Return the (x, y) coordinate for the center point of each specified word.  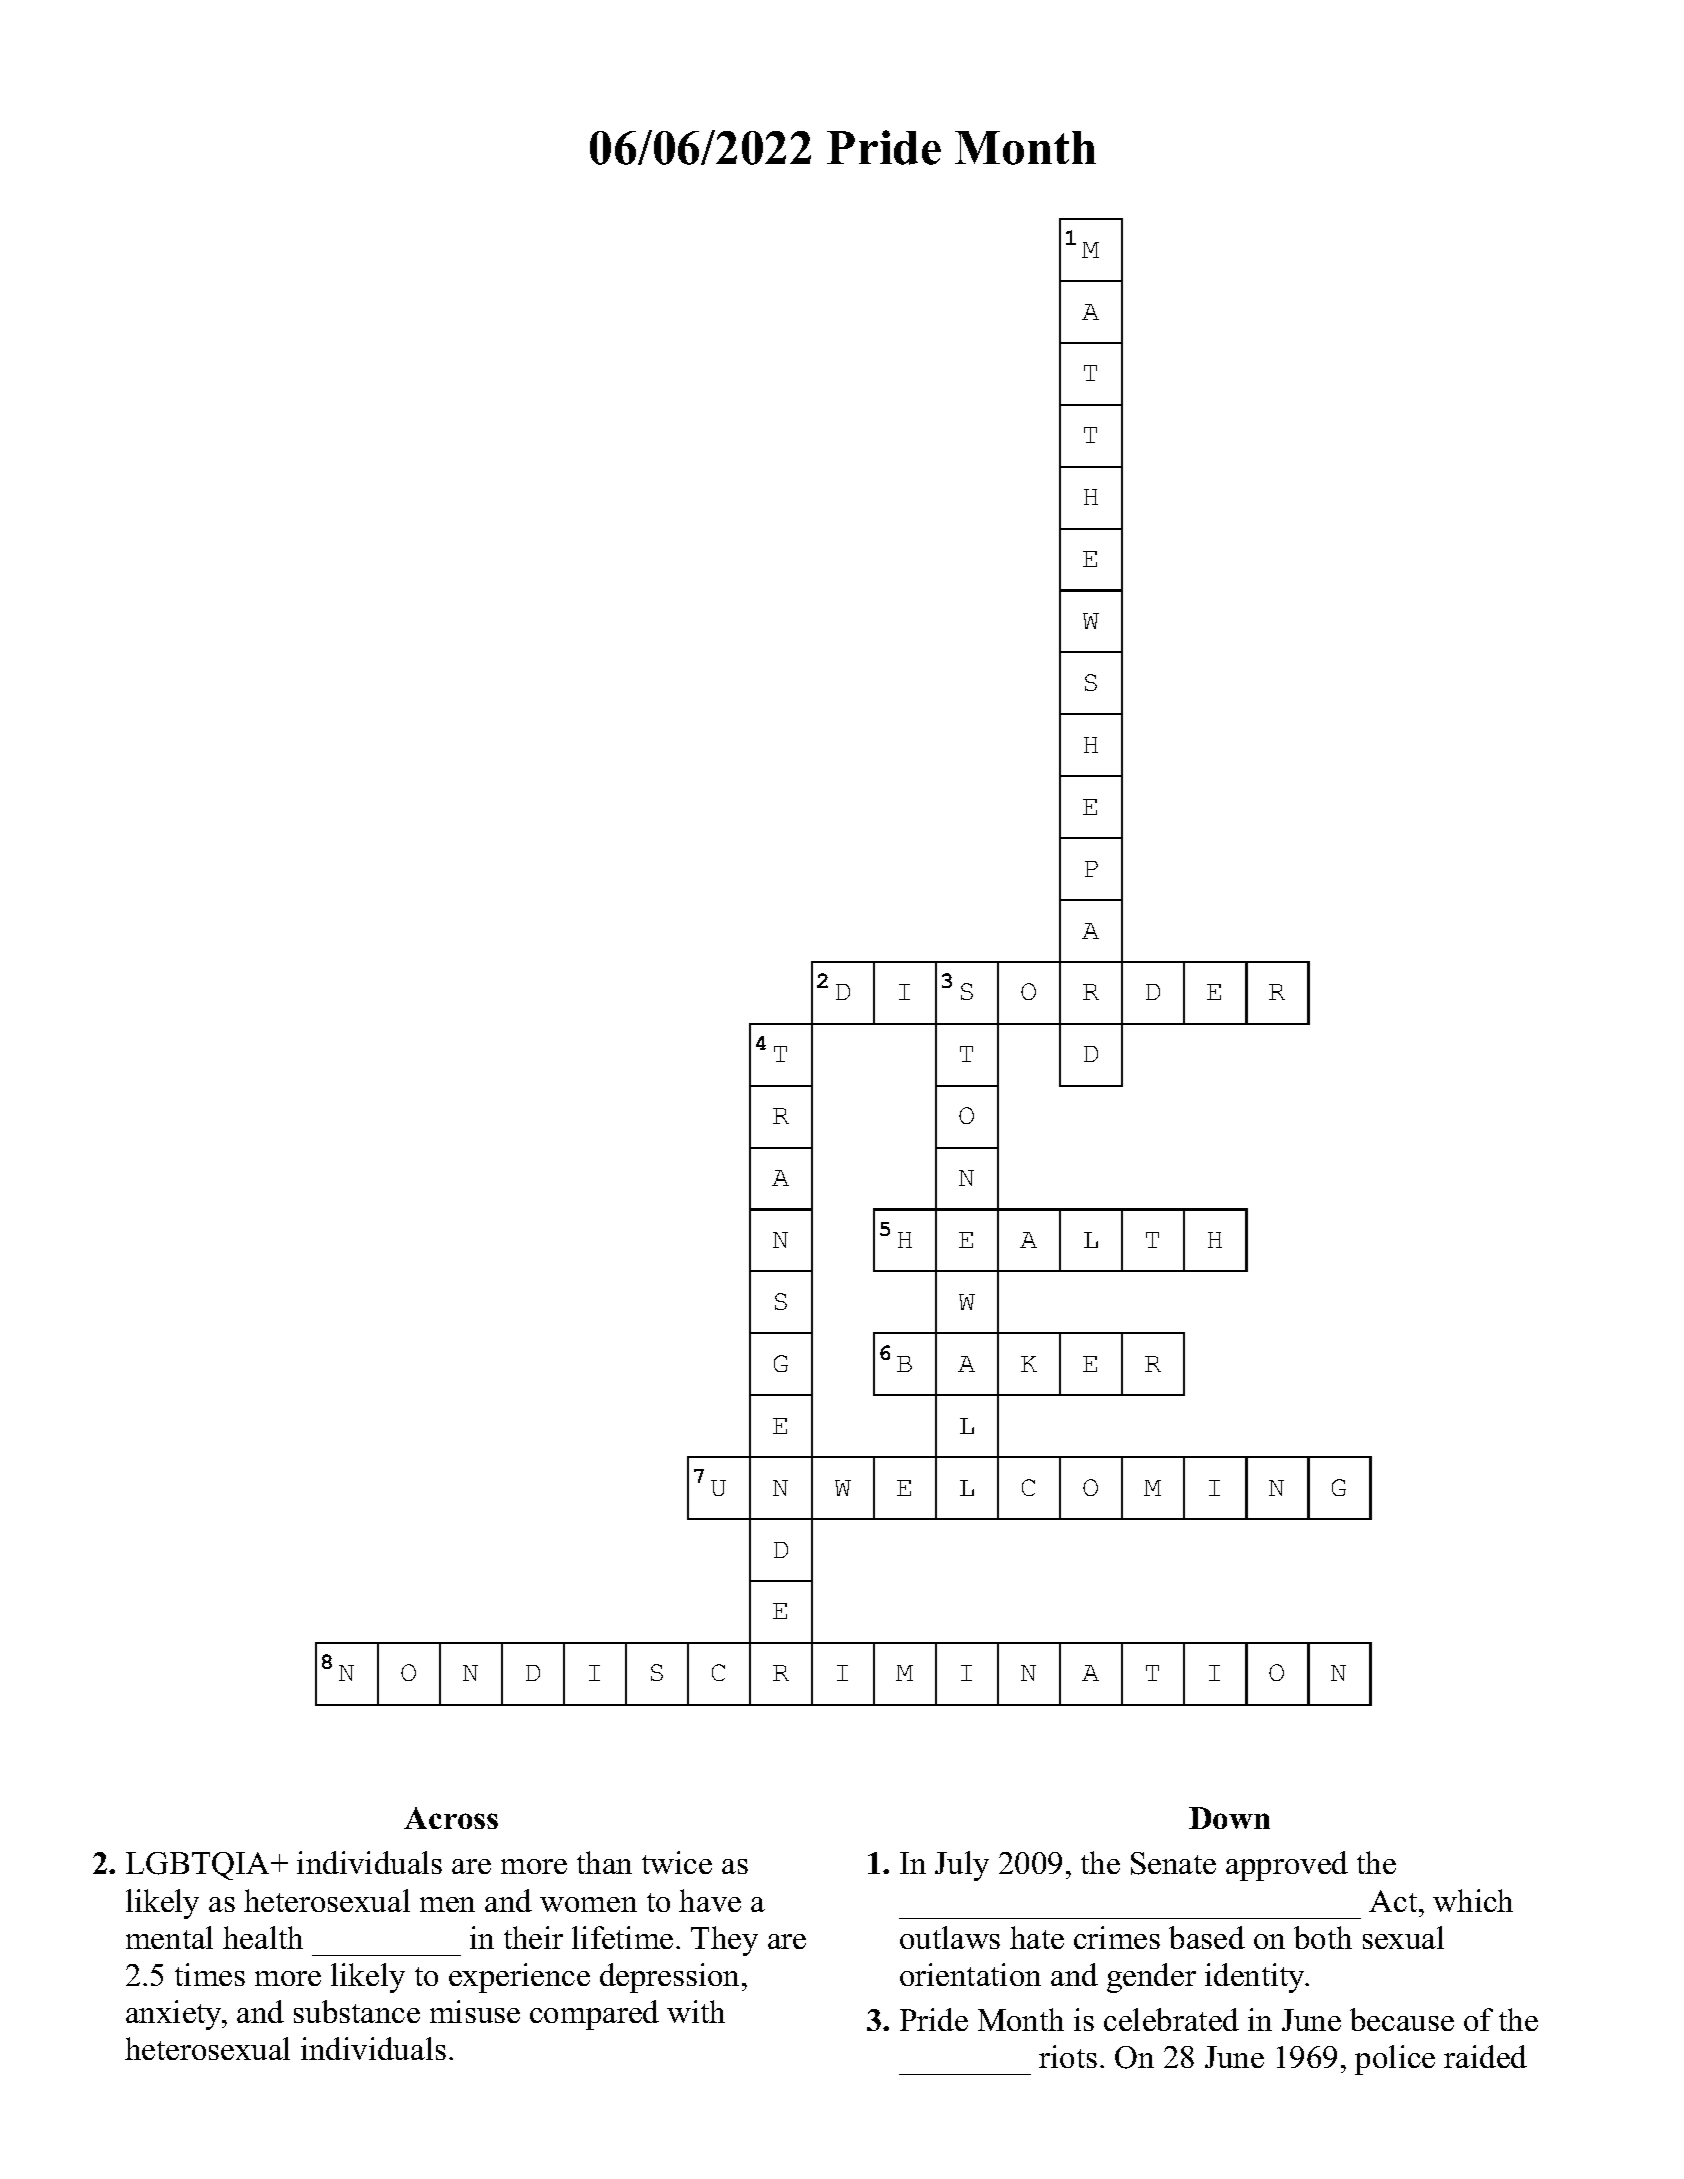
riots (1068, 2056)
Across (451, 1818)
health (263, 1937)
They (724, 1941)
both (1323, 1937)
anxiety (175, 2015)
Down (1229, 1818)
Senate (1173, 1863)
